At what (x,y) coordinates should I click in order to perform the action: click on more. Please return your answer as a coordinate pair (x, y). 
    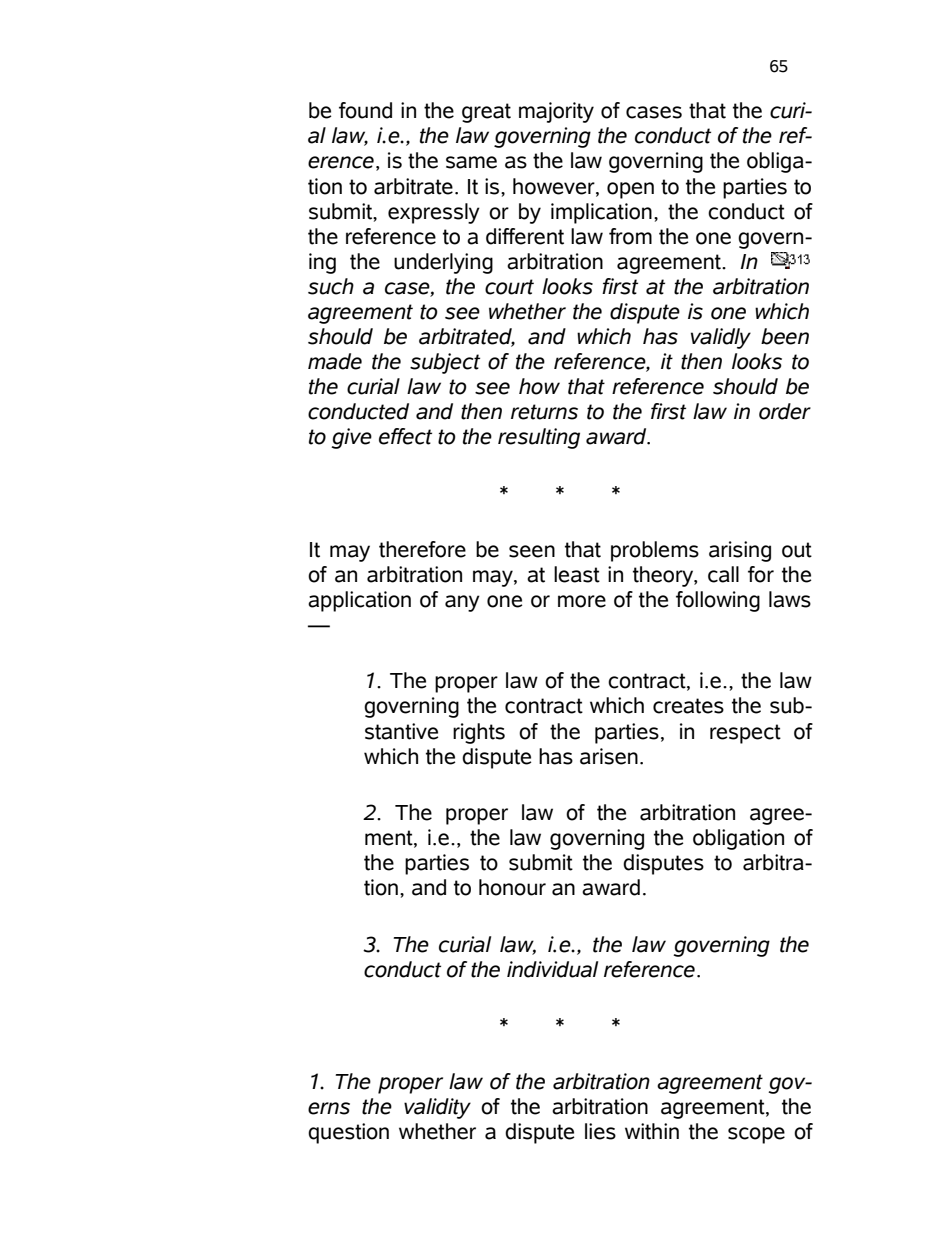
    Looking at the image, I should click on (582, 601).
